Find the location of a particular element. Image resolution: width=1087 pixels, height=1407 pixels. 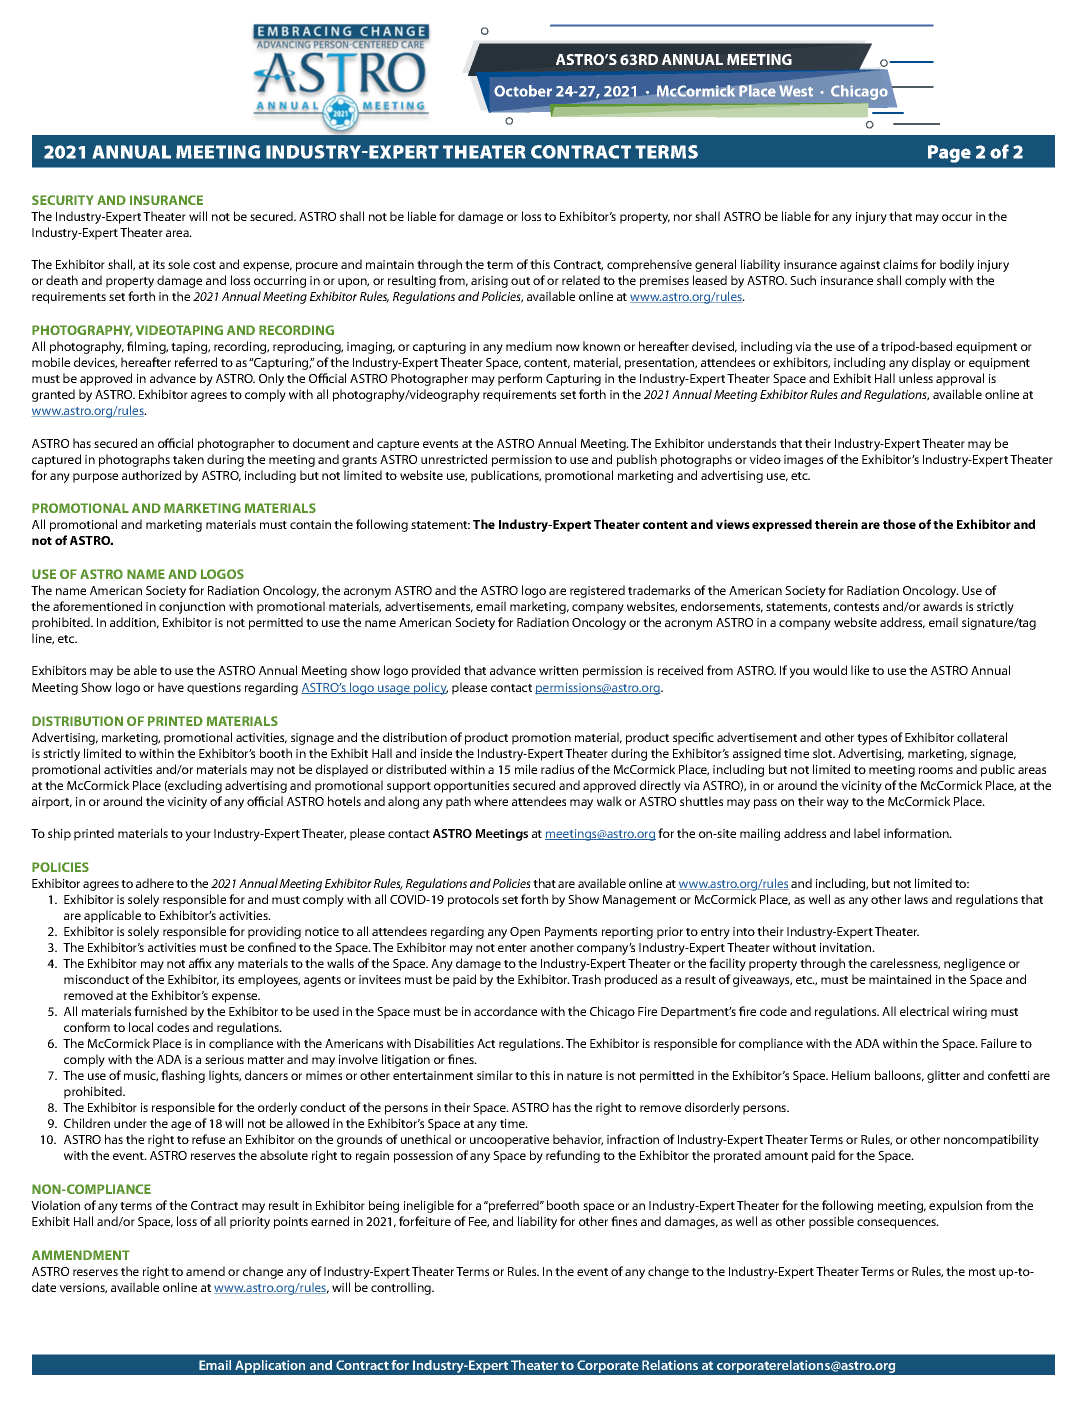

consequences is located at coordinates (898, 1224).
